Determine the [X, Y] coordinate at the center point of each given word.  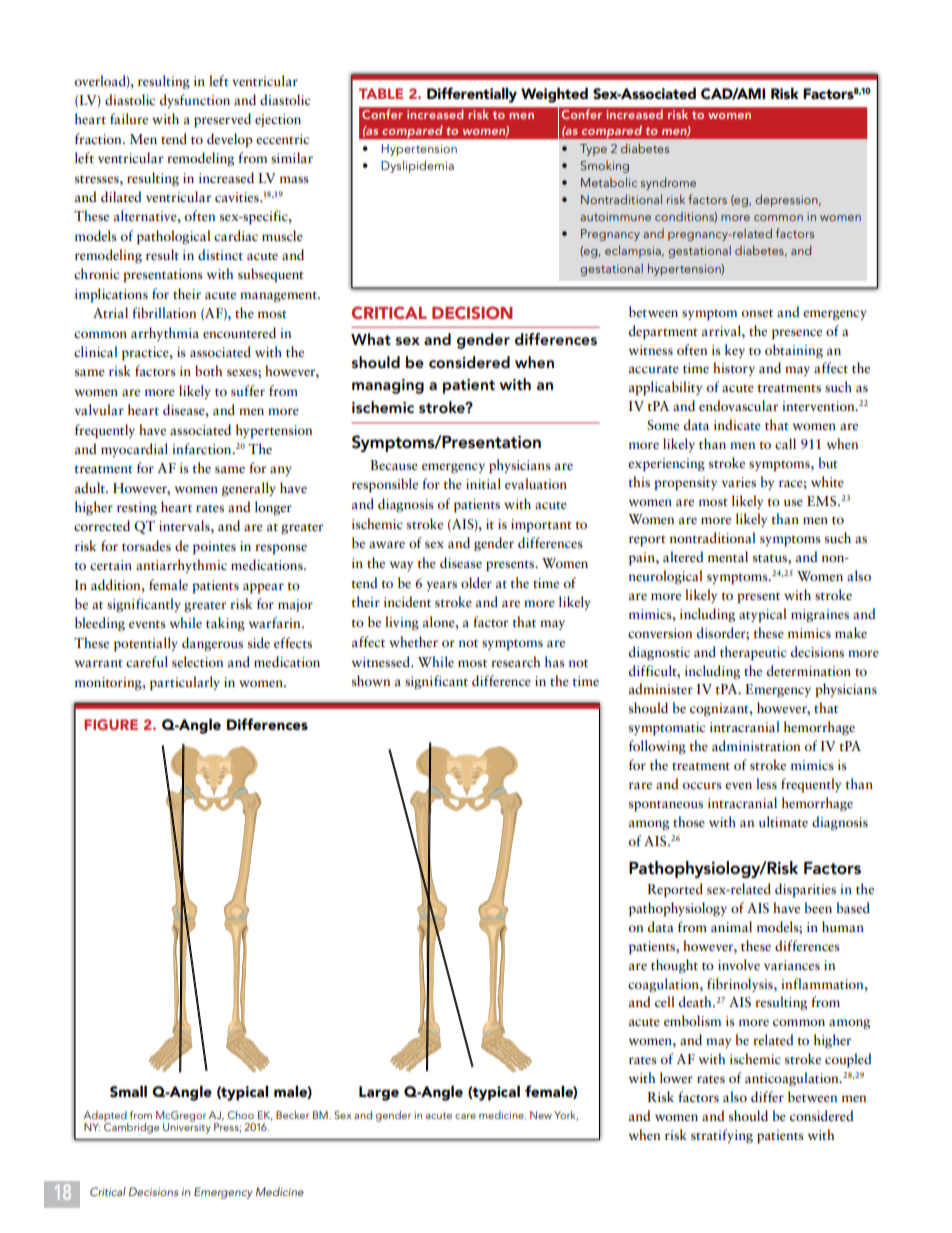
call [785, 443]
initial [483, 483]
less [766, 784]
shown [371, 680]
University [187, 1127]
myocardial [134, 450]
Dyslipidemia [417, 166]
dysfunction [195, 101]
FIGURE [111, 724]
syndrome [668, 183]
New [541, 1115]
